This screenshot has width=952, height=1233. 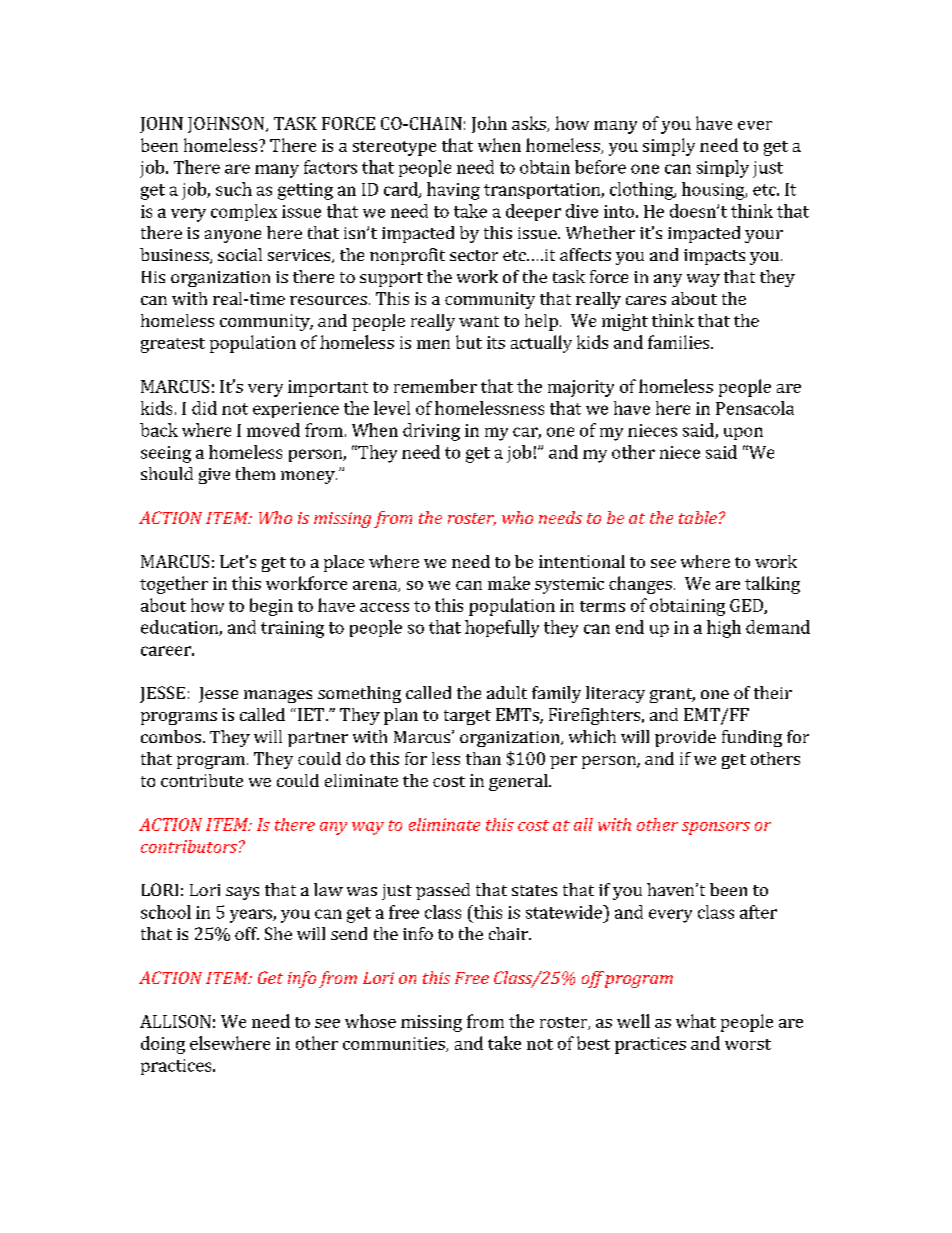 I want to click on upon, so click(x=743, y=433).
